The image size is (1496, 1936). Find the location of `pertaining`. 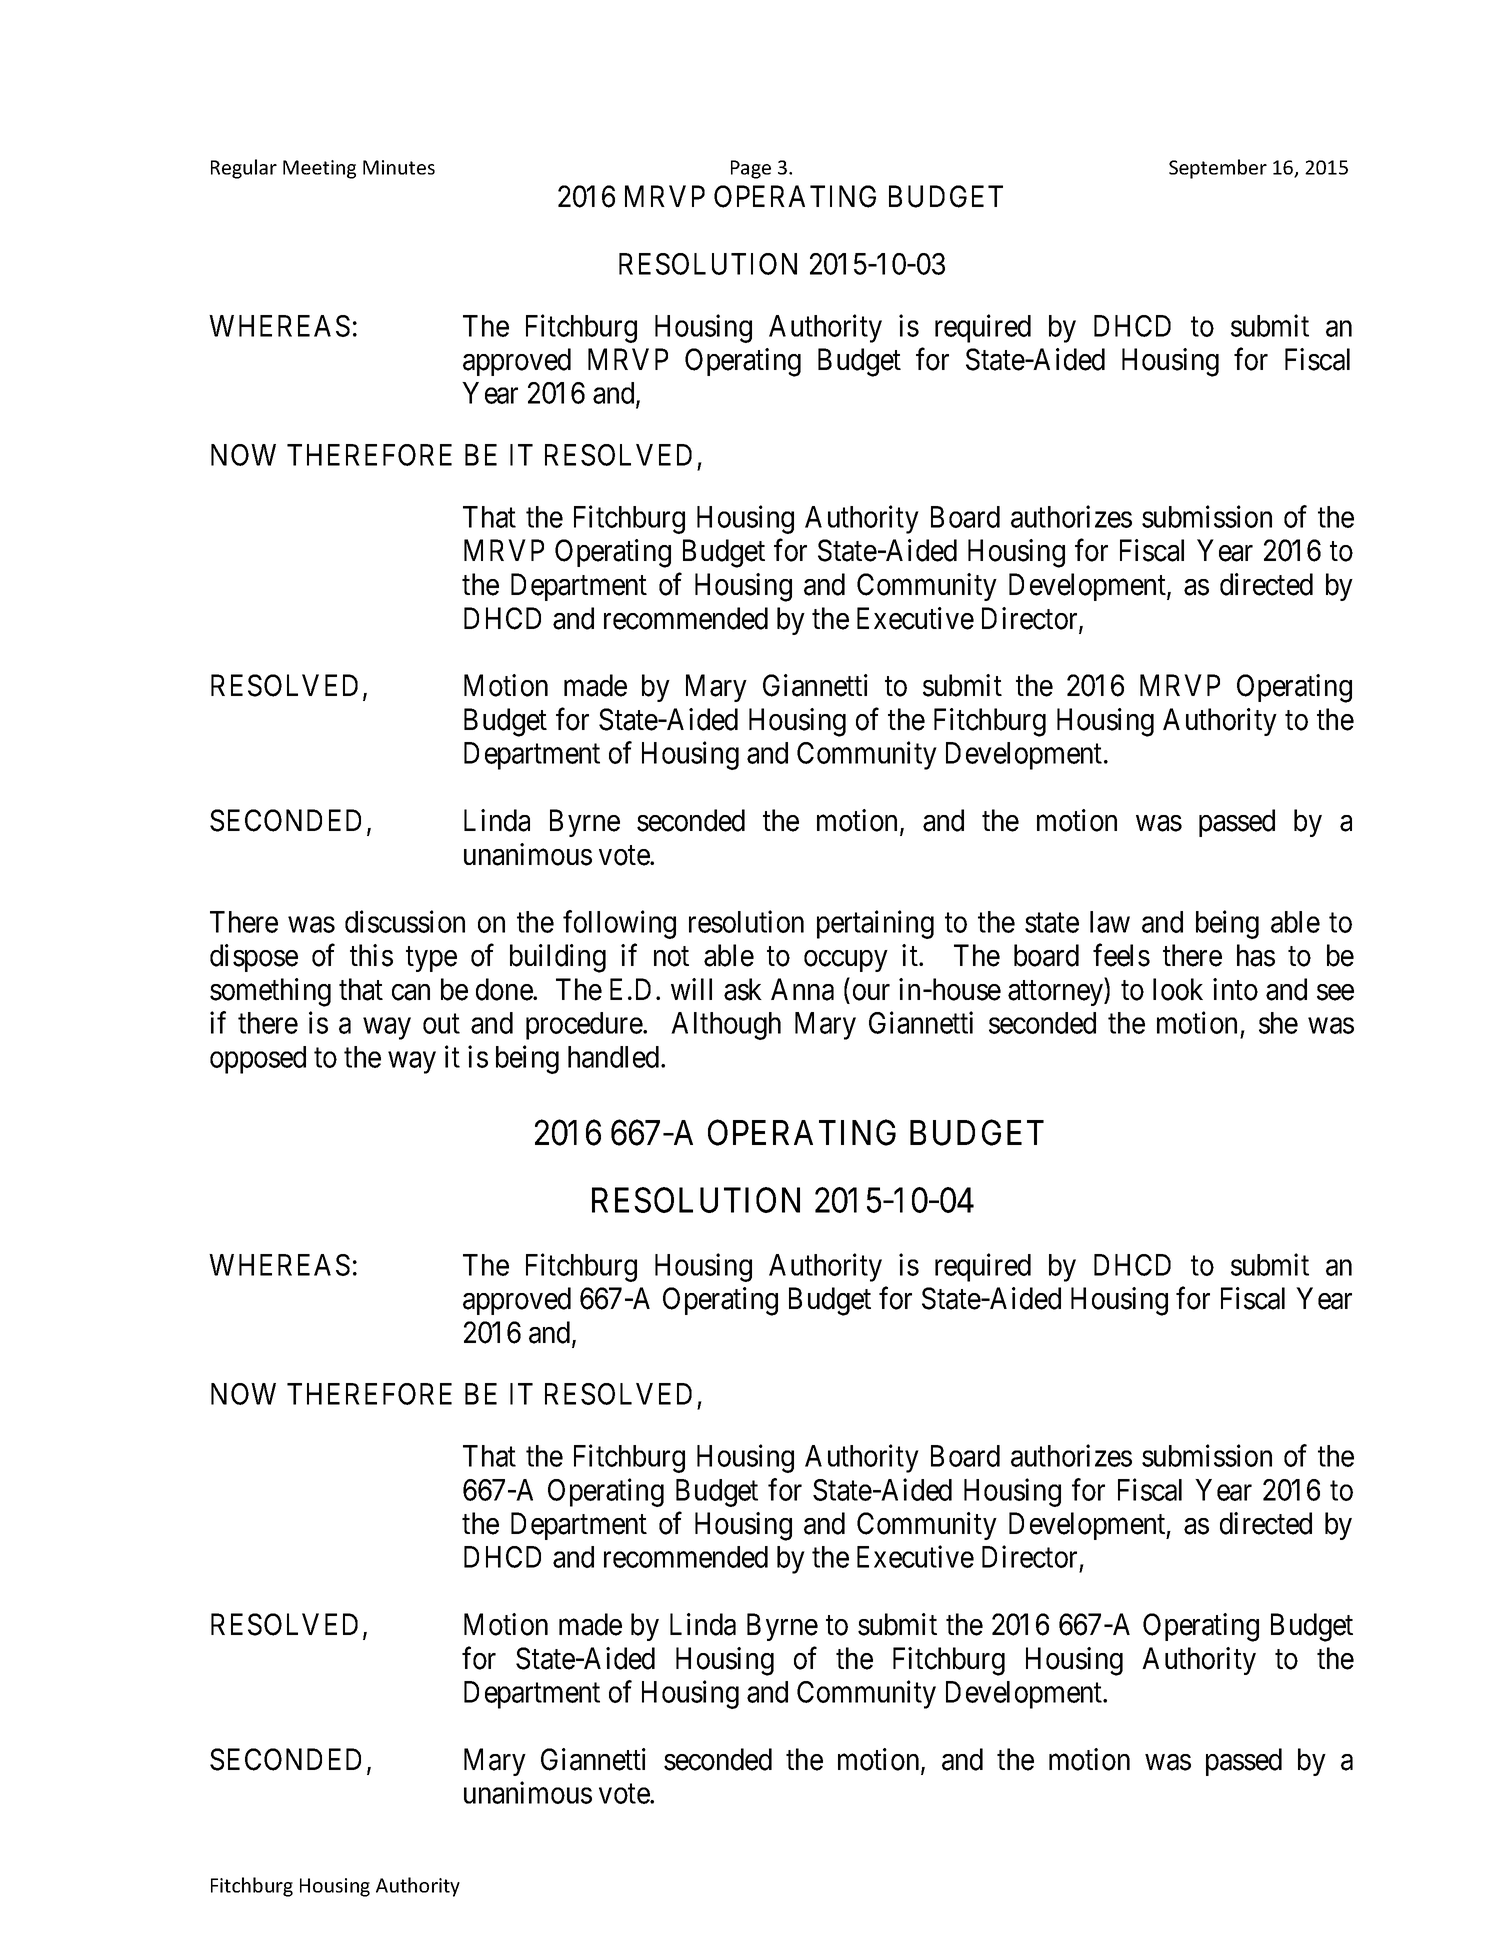

pertaining is located at coordinates (875, 924).
